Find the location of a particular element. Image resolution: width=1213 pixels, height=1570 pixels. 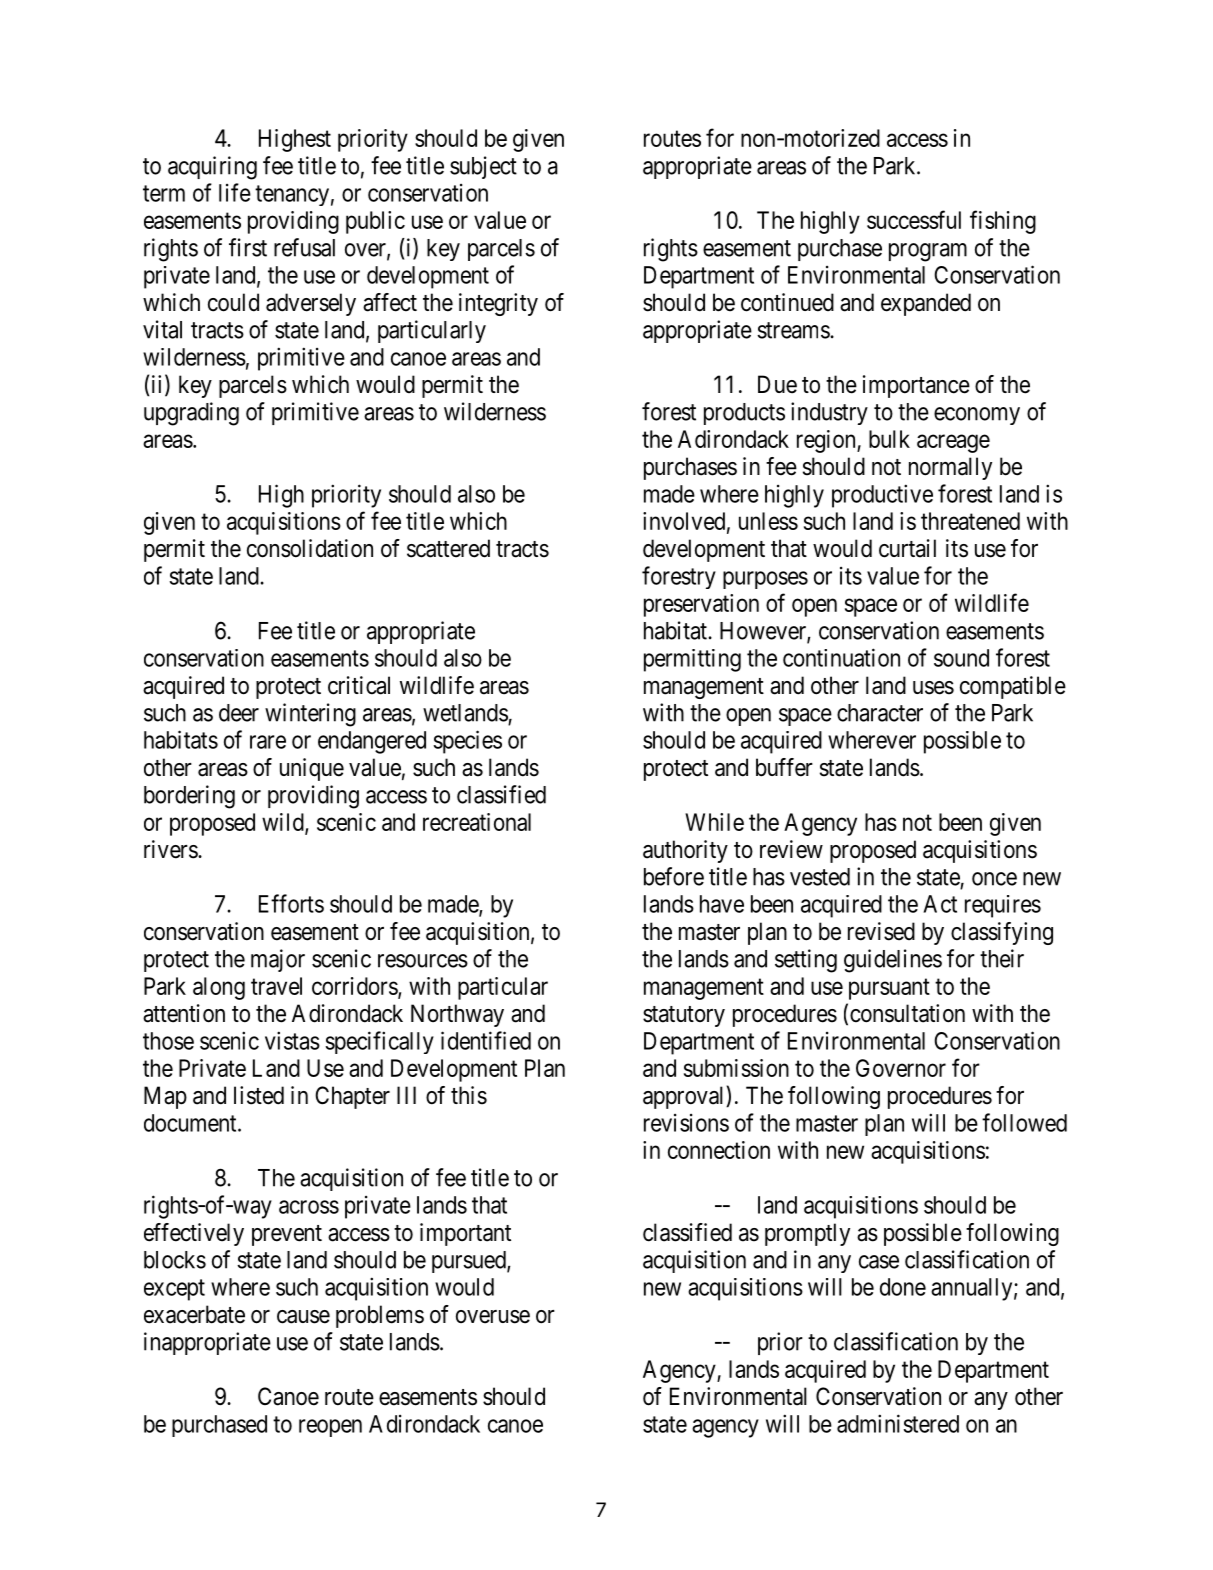

authority is located at coordinates (685, 851).
